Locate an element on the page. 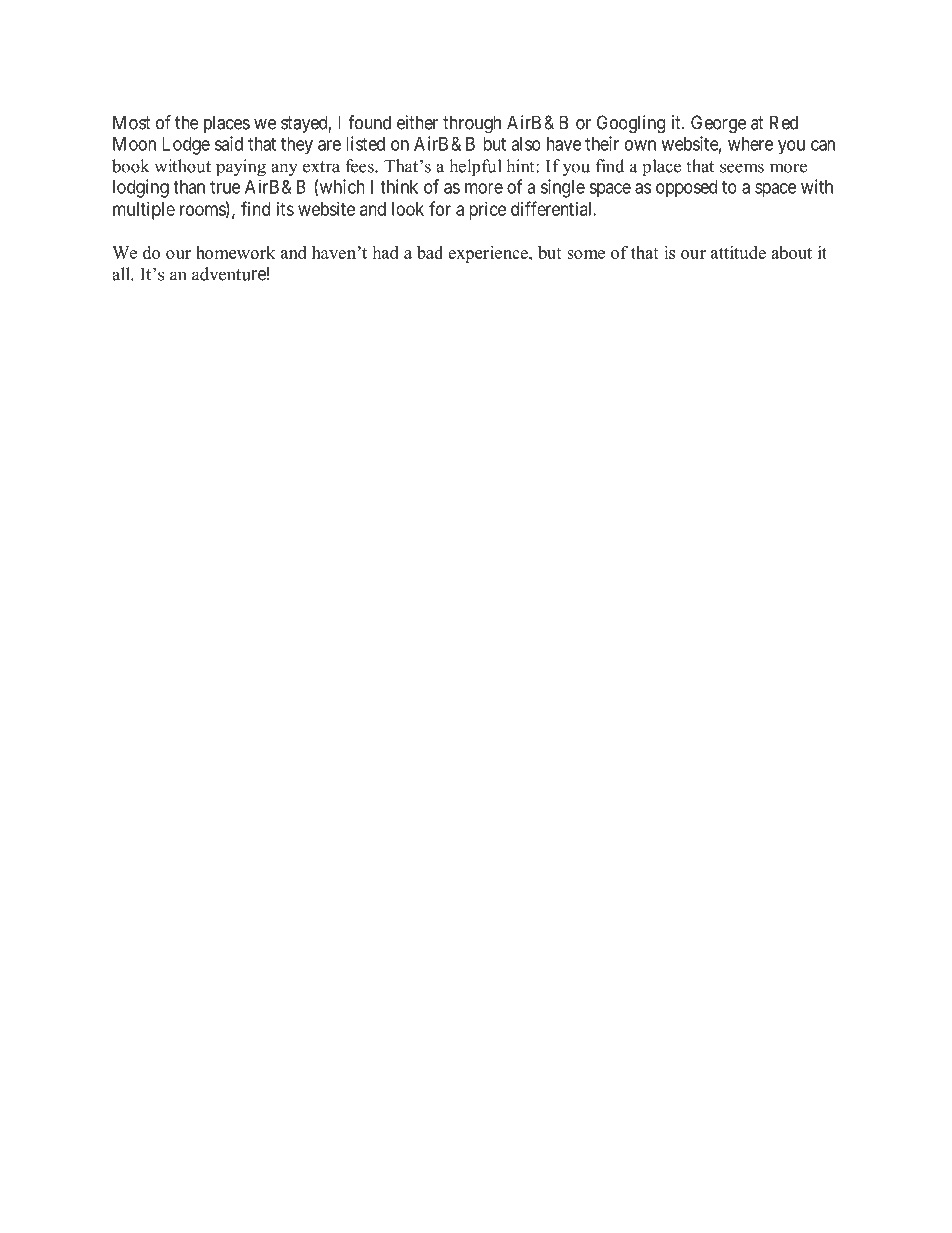  true is located at coordinates (225, 187).
